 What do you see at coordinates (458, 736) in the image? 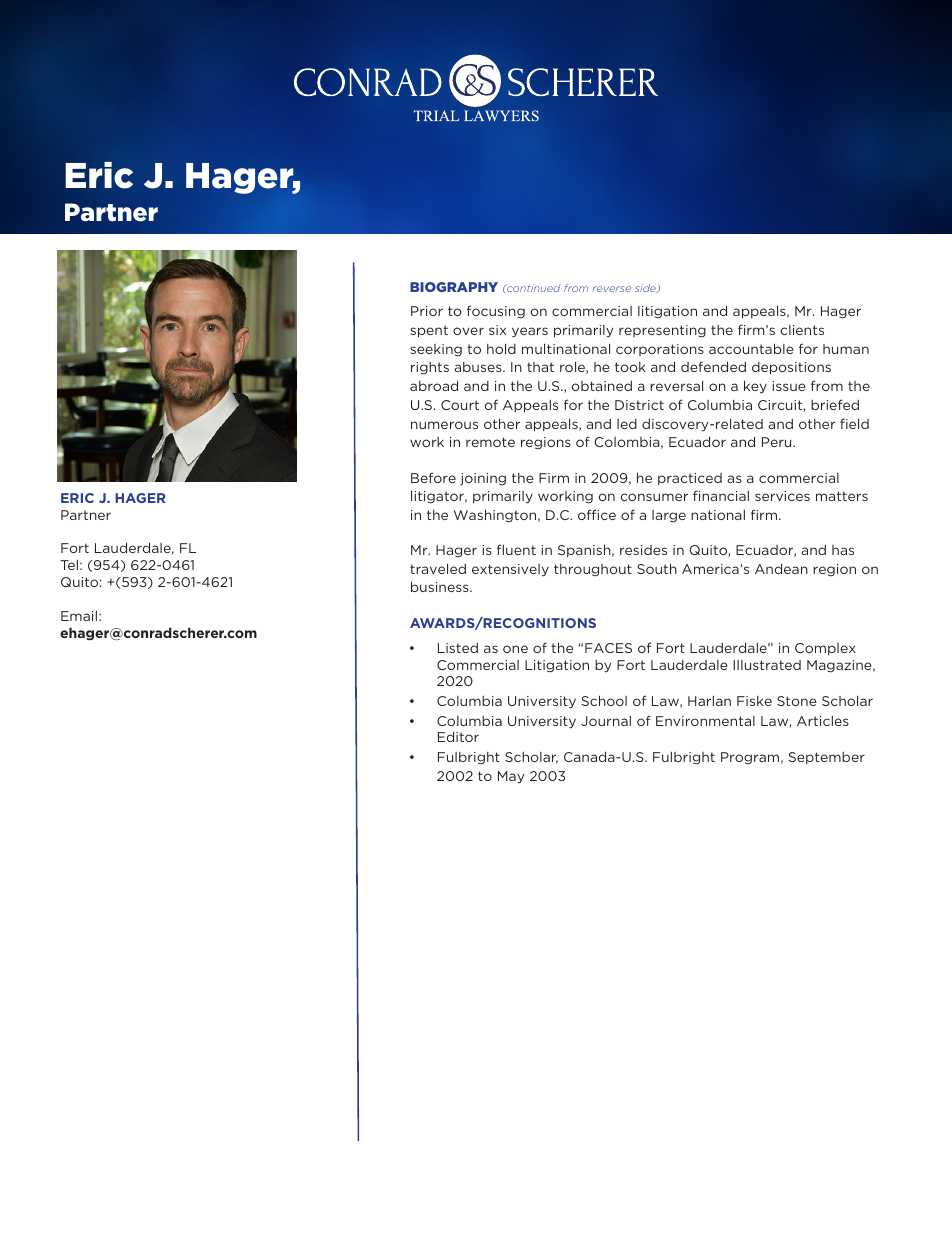
I see `Editor` at bounding box center [458, 736].
